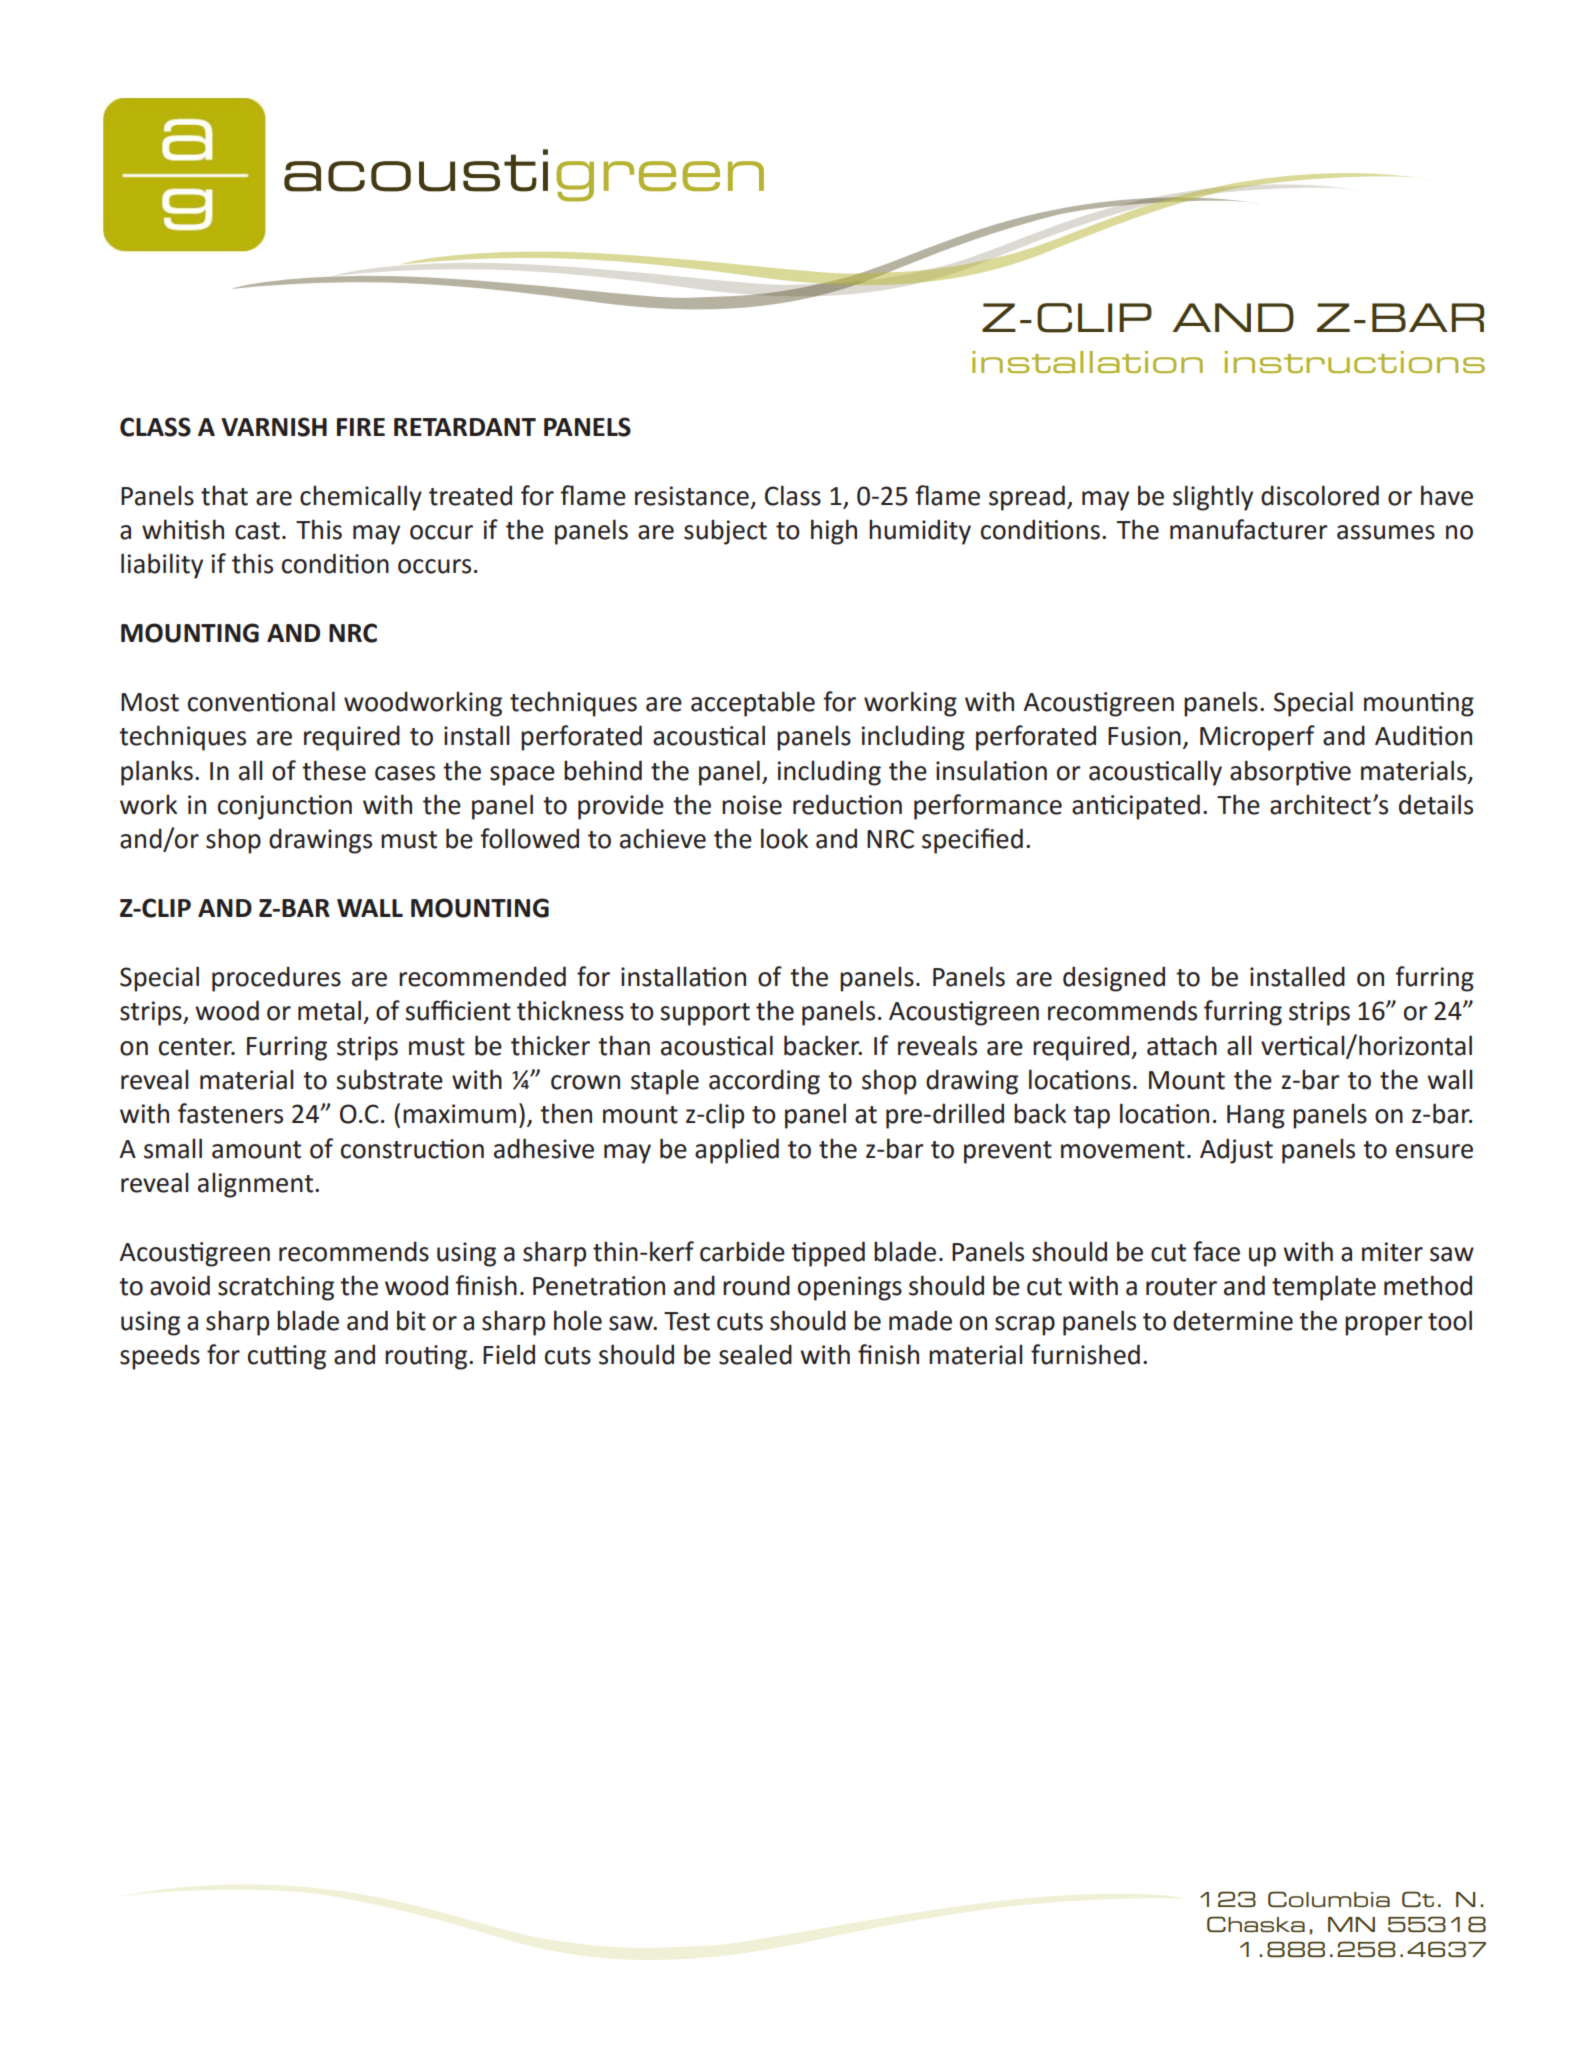 The width and height of the document is (1594, 2063). I want to click on resistance, so click(692, 496).
